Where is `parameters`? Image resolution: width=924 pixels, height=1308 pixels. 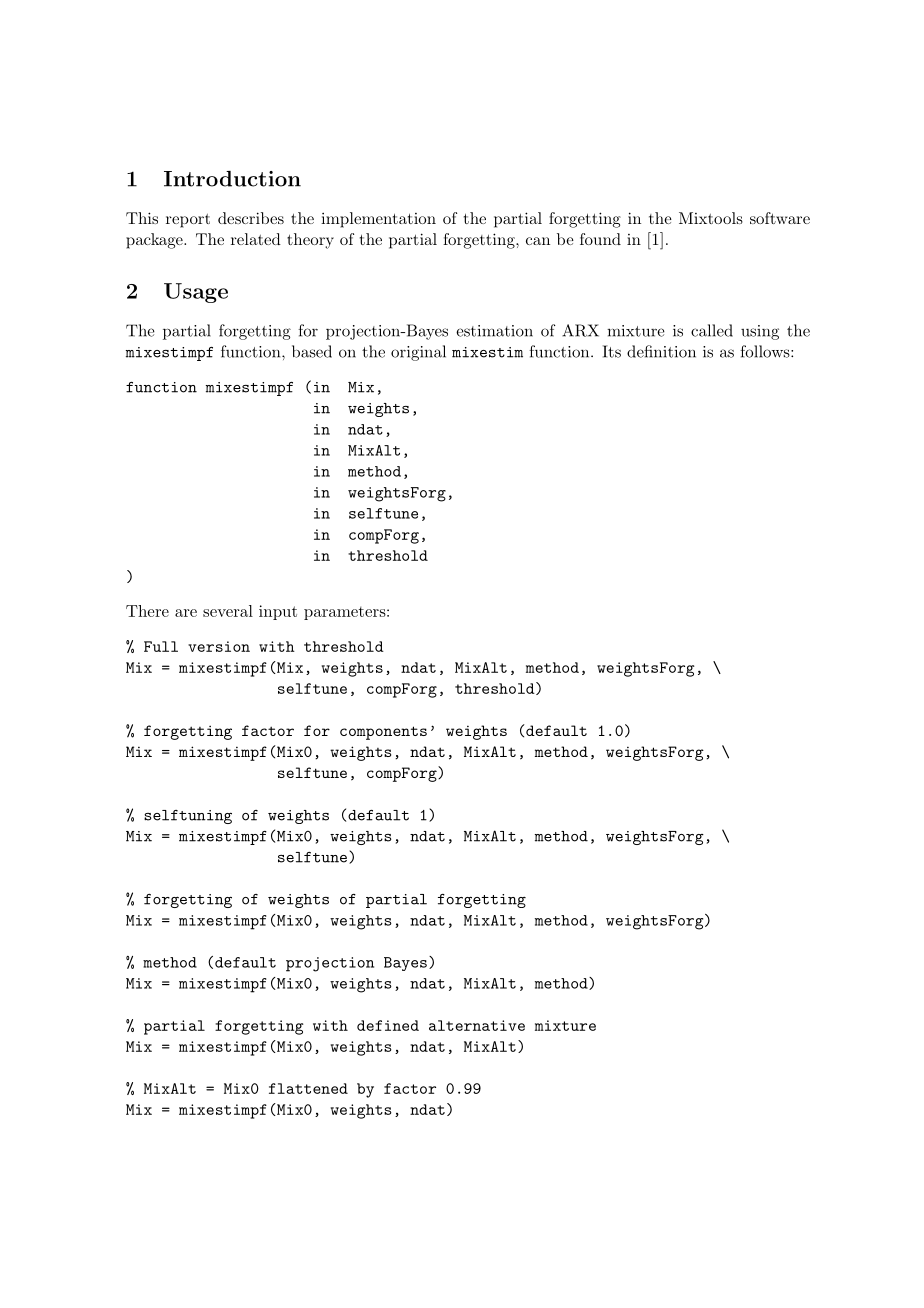
parameters is located at coordinates (345, 613).
